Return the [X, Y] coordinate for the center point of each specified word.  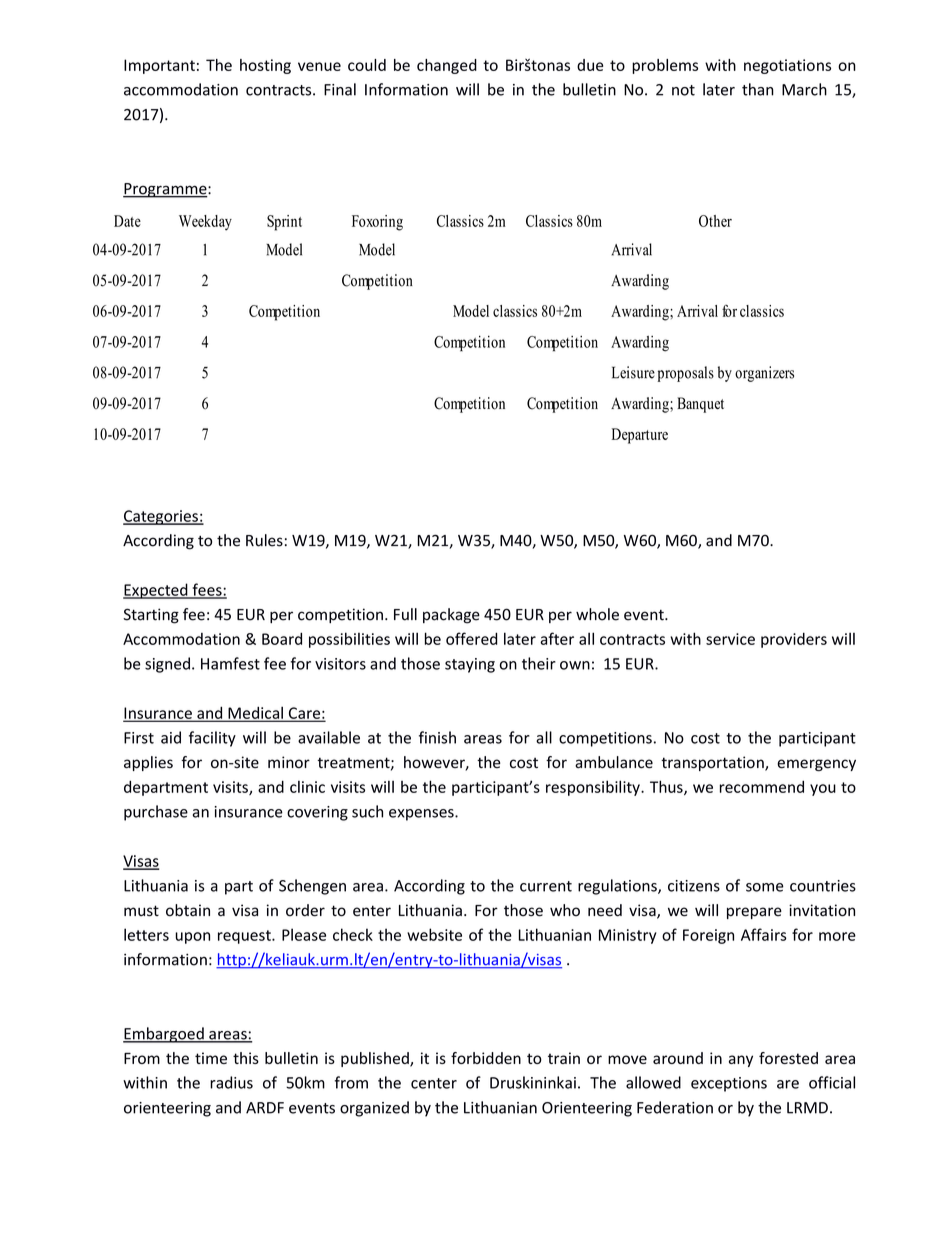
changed [447, 66]
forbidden [486, 1058]
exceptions [729, 1084]
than [758, 89]
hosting [265, 66]
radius [231, 1082]
